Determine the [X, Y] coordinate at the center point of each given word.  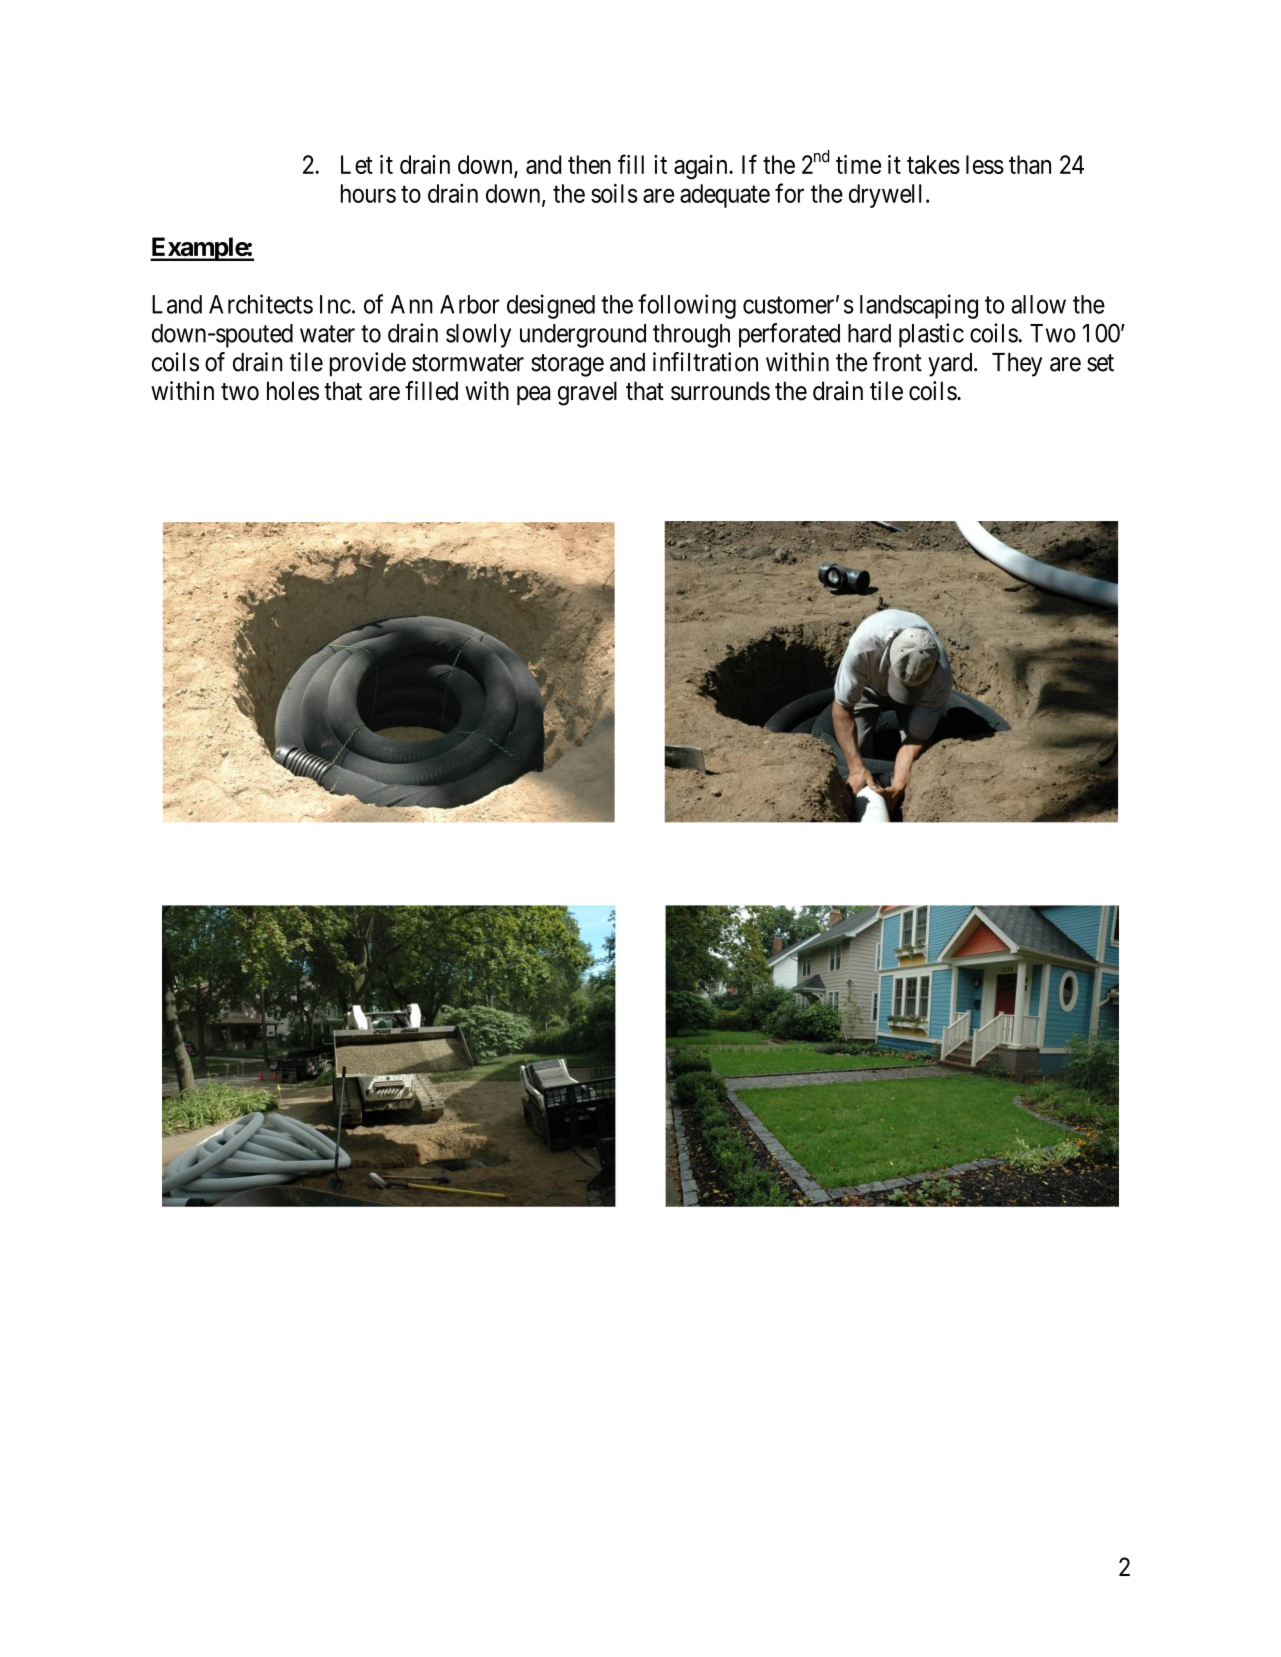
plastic [931, 335]
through [691, 336]
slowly [478, 336]
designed [551, 306]
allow [1038, 304]
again [702, 167]
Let [357, 164]
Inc [335, 304]
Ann [412, 304]
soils [614, 193]
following [687, 306]
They [1017, 365]
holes [293, 391]
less [985, 164]
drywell [885, 196]
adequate [725, 196]
